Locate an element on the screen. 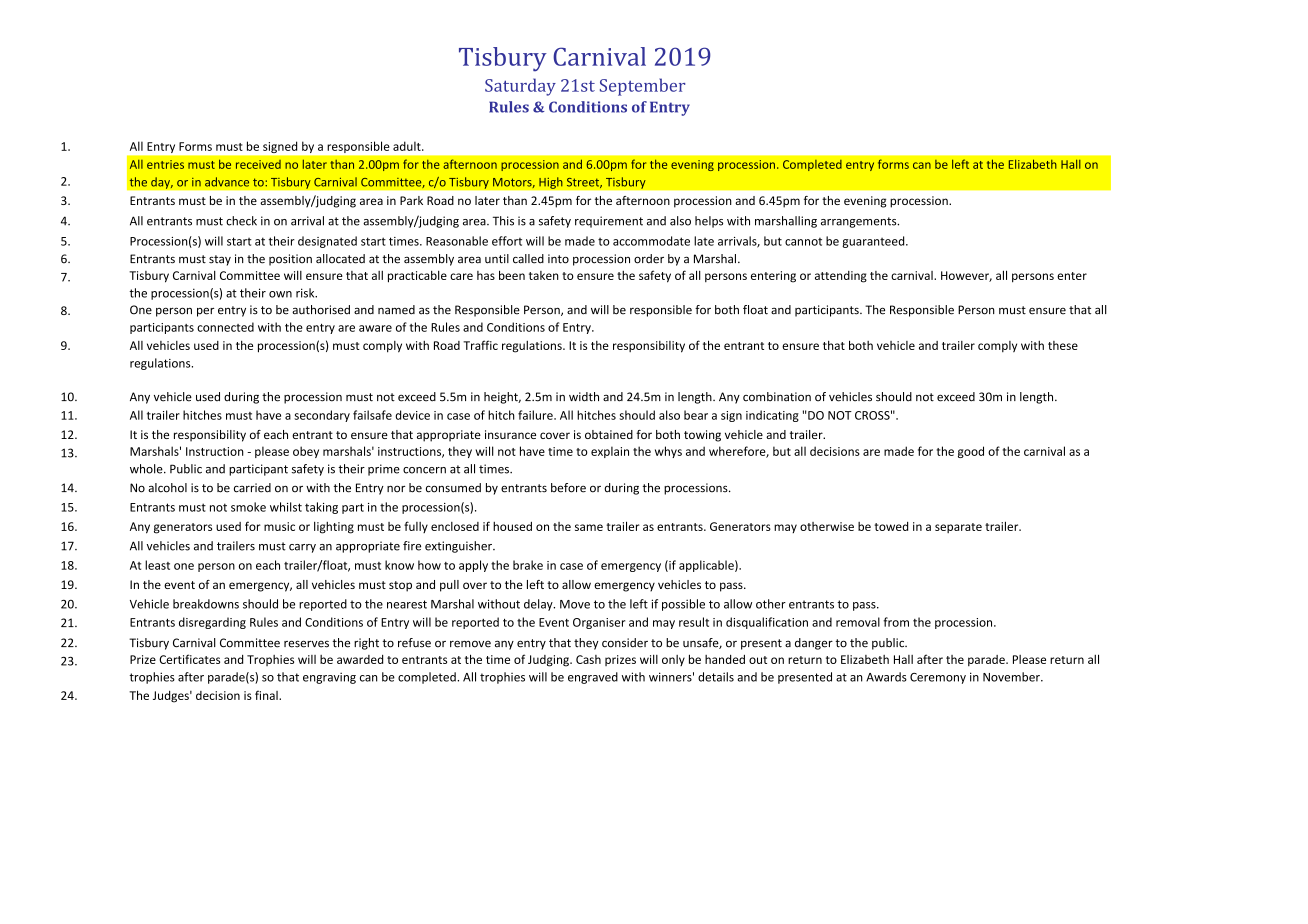 This screenshot has height=924, width=1308. width is located at coordinates (584, 397).
